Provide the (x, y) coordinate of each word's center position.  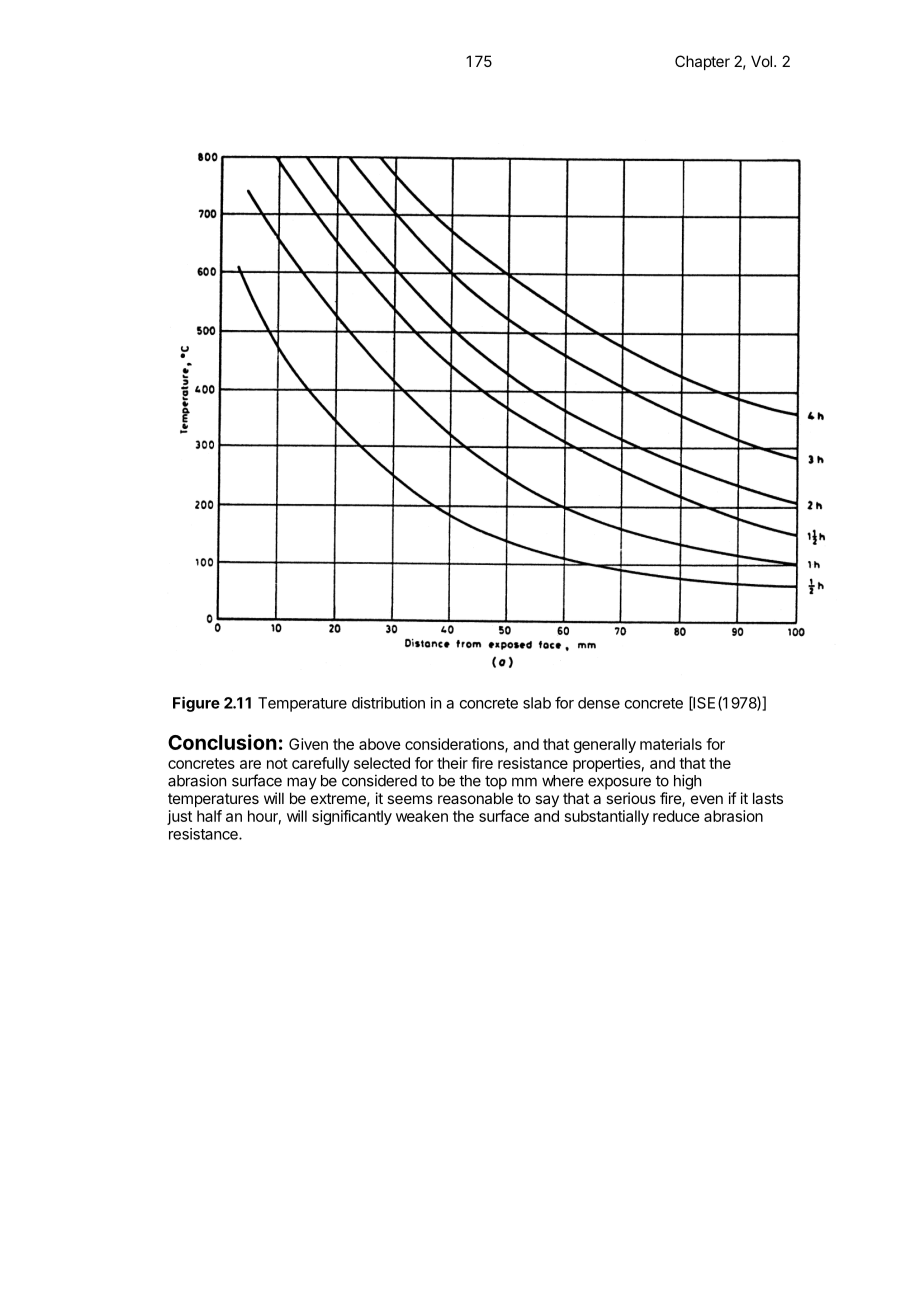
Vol (761, 61)
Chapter (702, 62)
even (707, 799)
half (209, 816)
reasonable (475, 798)
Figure (196, 704)
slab (537, 703)
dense (599, 703)
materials (671, 744)
